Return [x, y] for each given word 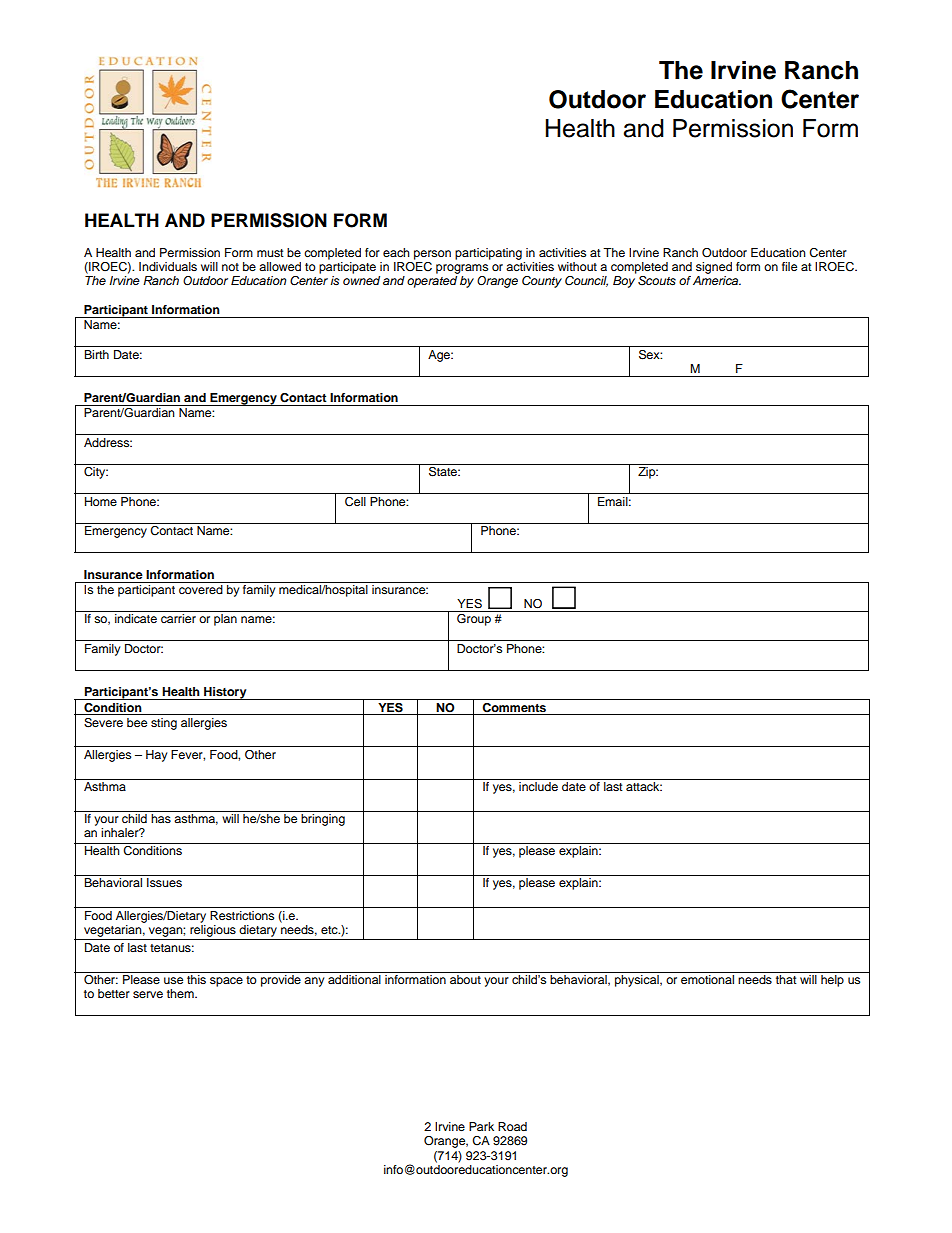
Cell [355, 502]
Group [474, 620]
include [538, 786]
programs [462, 269]
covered [201, 589]
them [181, 993]
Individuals [168, 266]
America [717, 280]
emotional [707, 978]
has [161, 818]
